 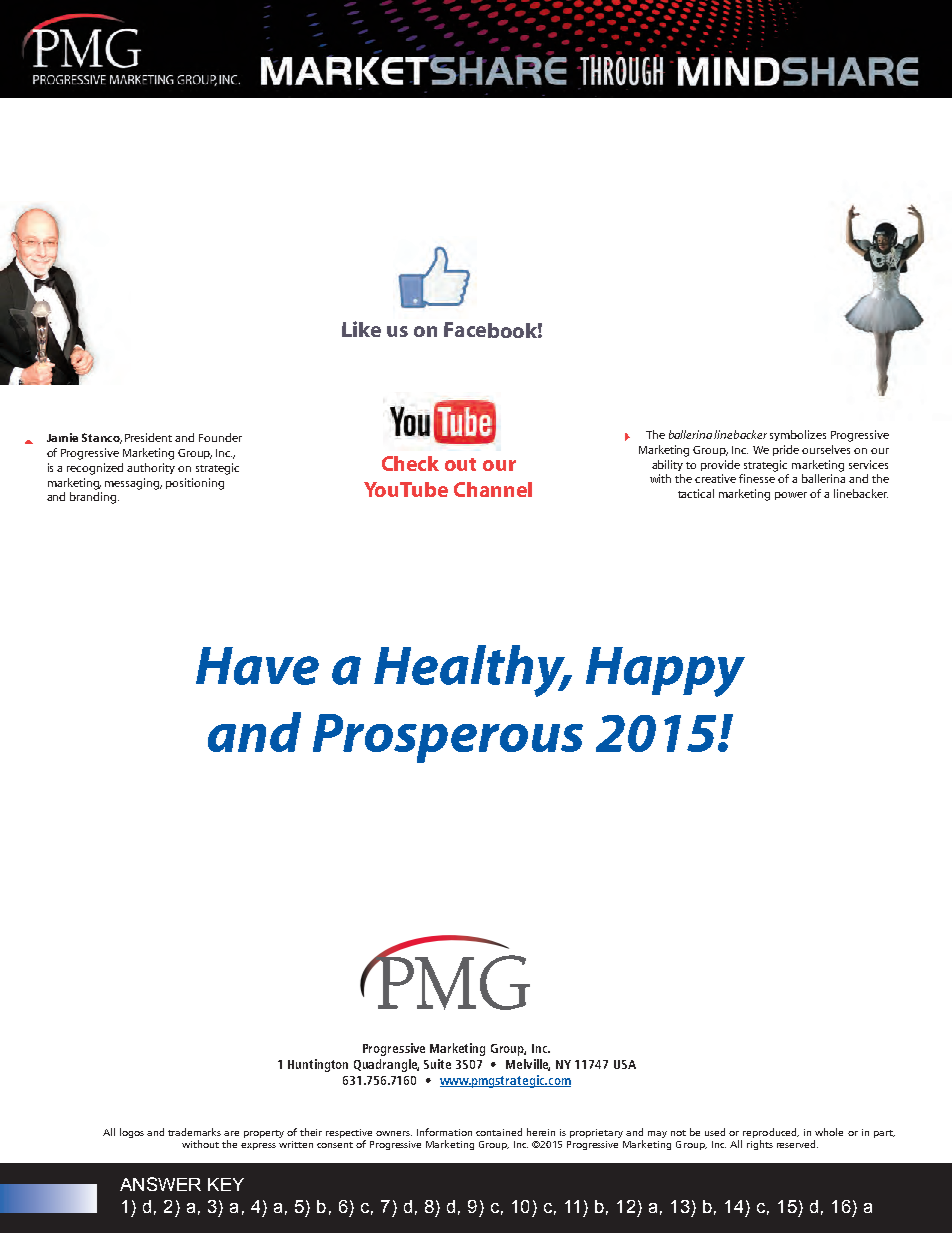 I want to click on Channel, so click(x=493, y=489).
